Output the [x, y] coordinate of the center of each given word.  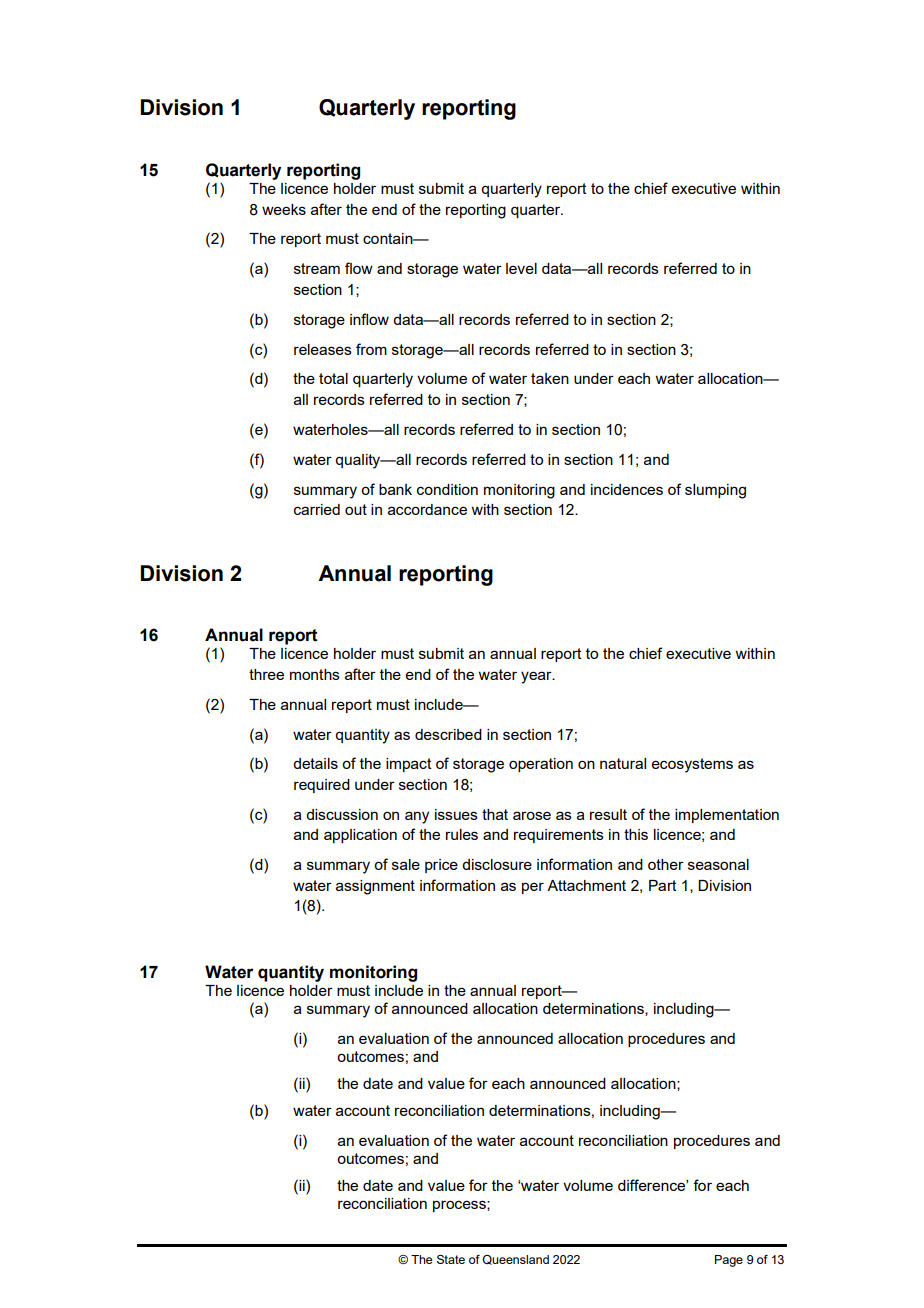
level [521, 268]
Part [663, 885]
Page [729, 1261]
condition [447, 489]
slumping [715, 491]
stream [317, 268]
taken [550, 378]
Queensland [515, 1260]
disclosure [497, 864]
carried [317, 509]
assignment [375, 887]
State [451, 1259]
